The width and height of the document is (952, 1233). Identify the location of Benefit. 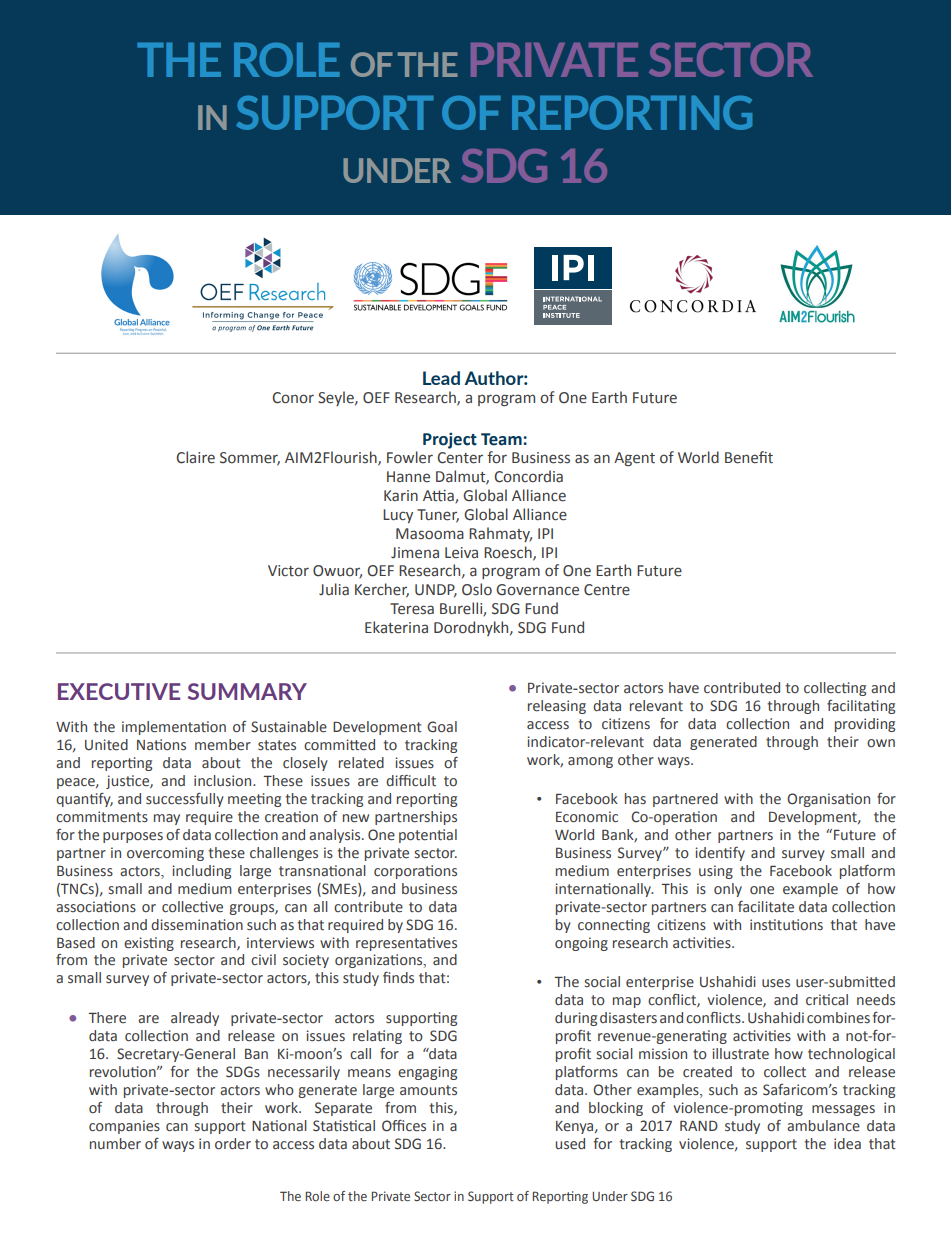
(749, 457).
